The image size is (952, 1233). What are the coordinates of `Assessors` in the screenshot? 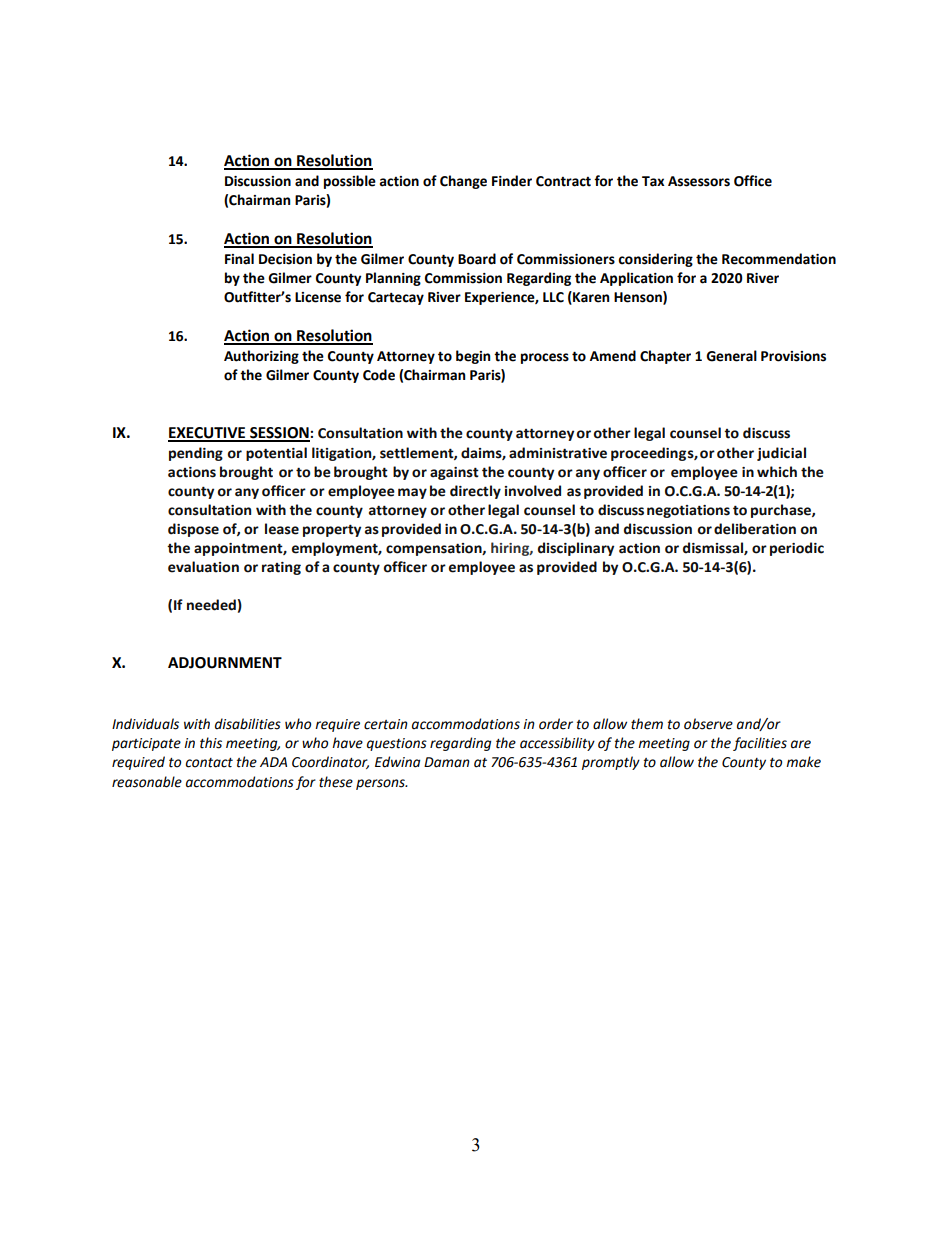 It's located at (699, 181).
